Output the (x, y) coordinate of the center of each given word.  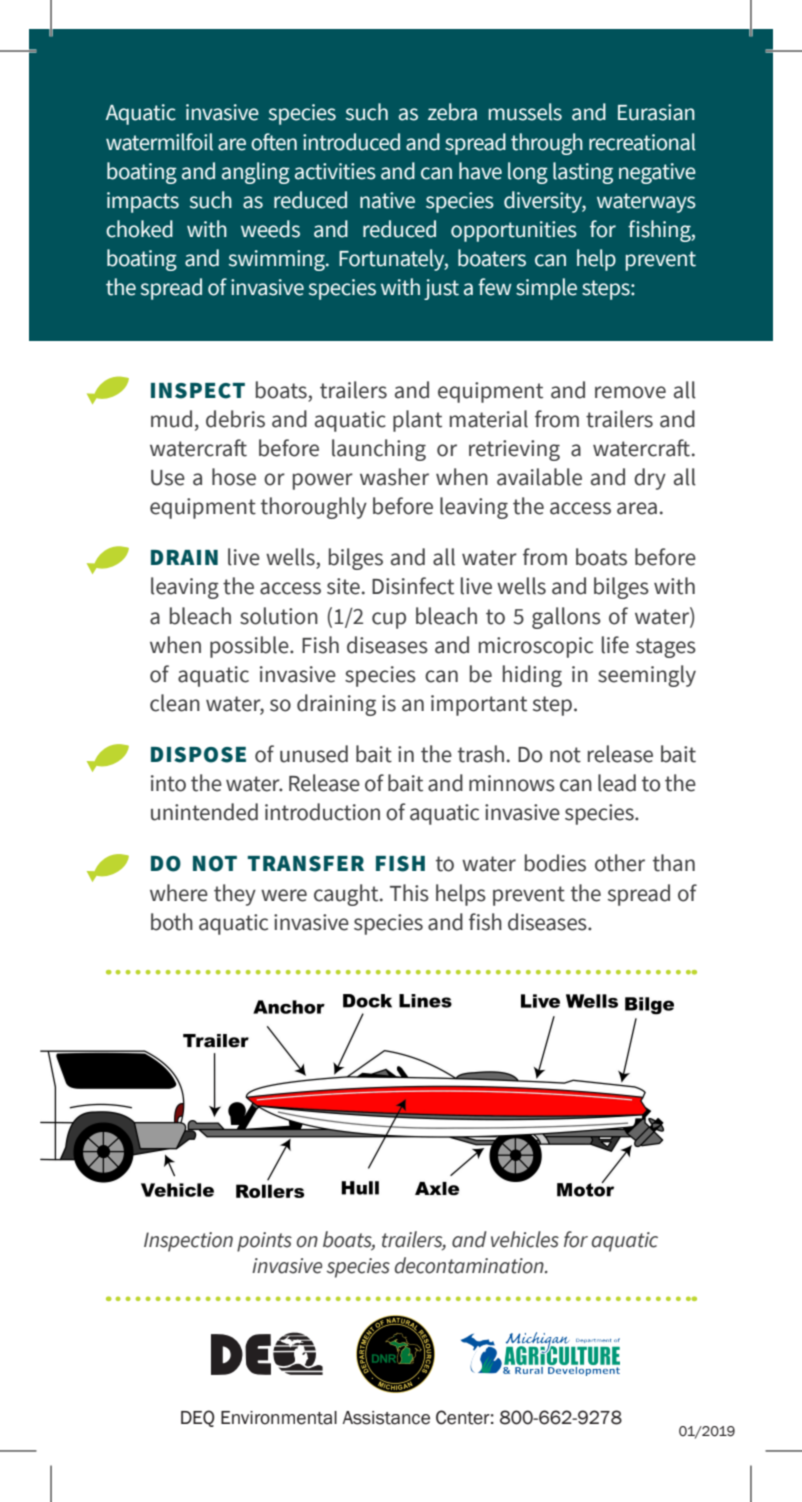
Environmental (279, 1418)
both (172, 922)
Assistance (386, 1418)
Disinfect (413, 586)
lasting (583, 173)
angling (256, 173)
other (620, 863)
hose (234, 477)
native (387, 200)
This (409, 893)
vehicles (525, 1239)
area (637, 508)
